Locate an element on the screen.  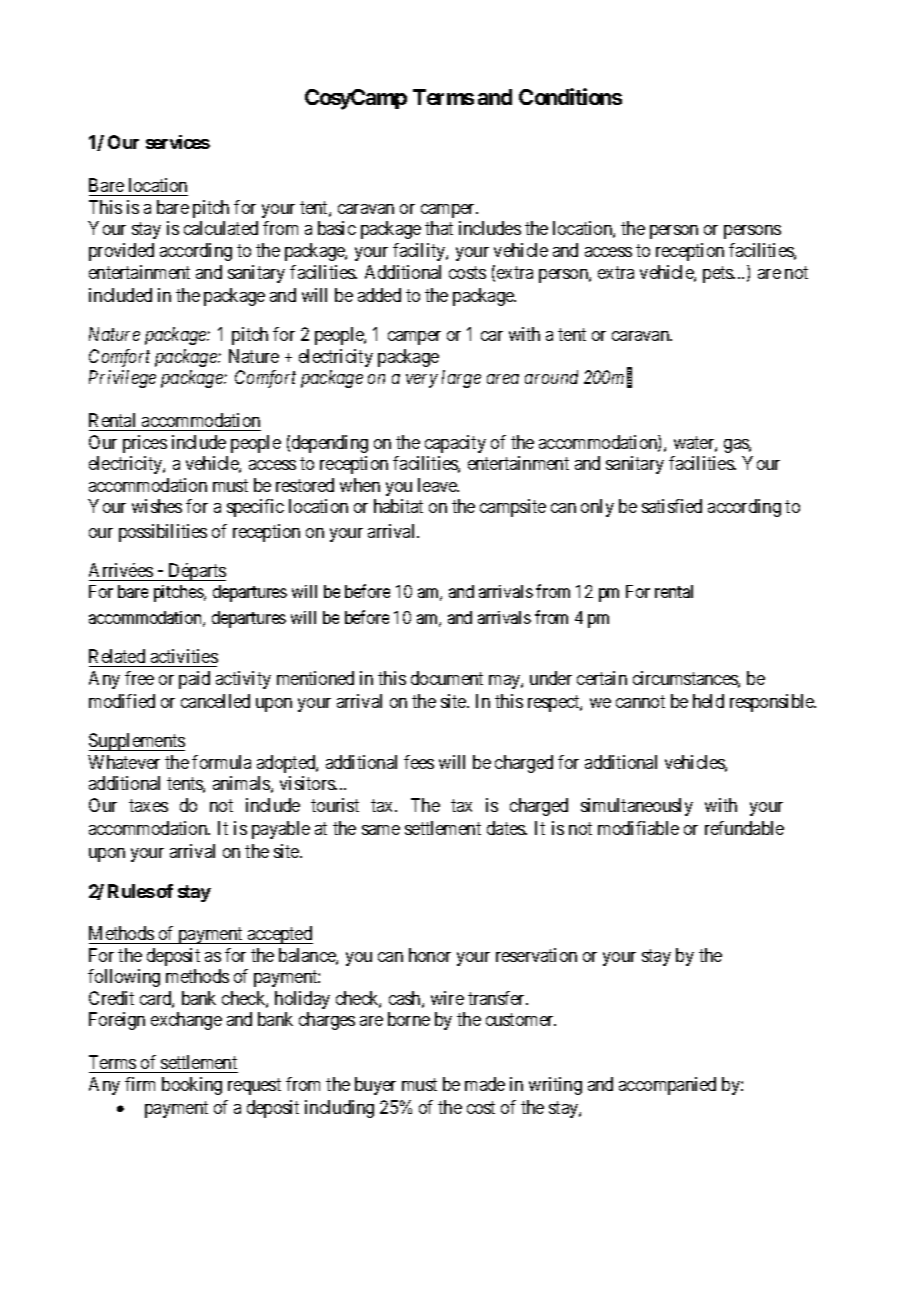
that is located at coordinates (439, 228).
